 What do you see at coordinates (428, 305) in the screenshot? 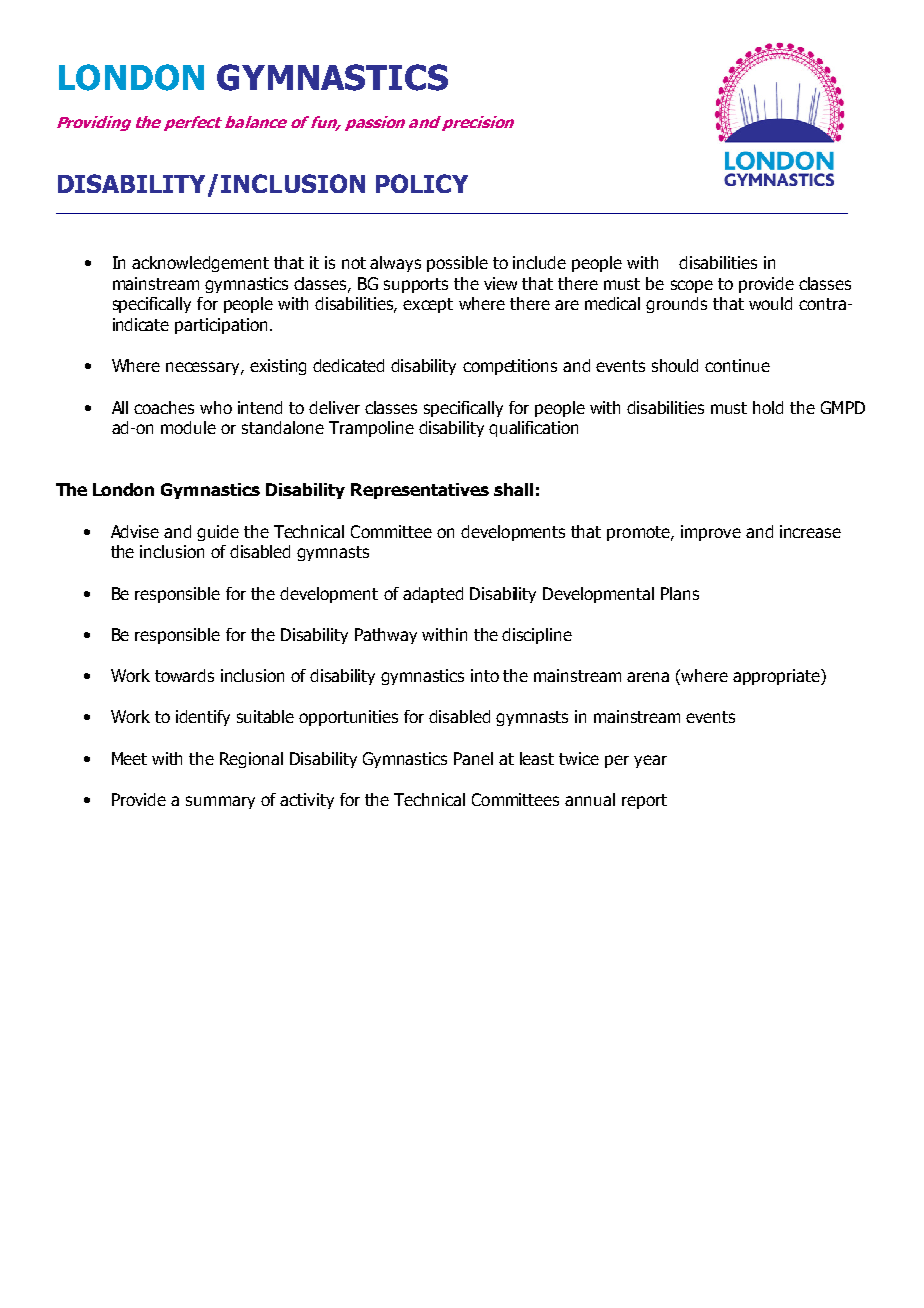
I see `except` at bounding box center [428, 305].
